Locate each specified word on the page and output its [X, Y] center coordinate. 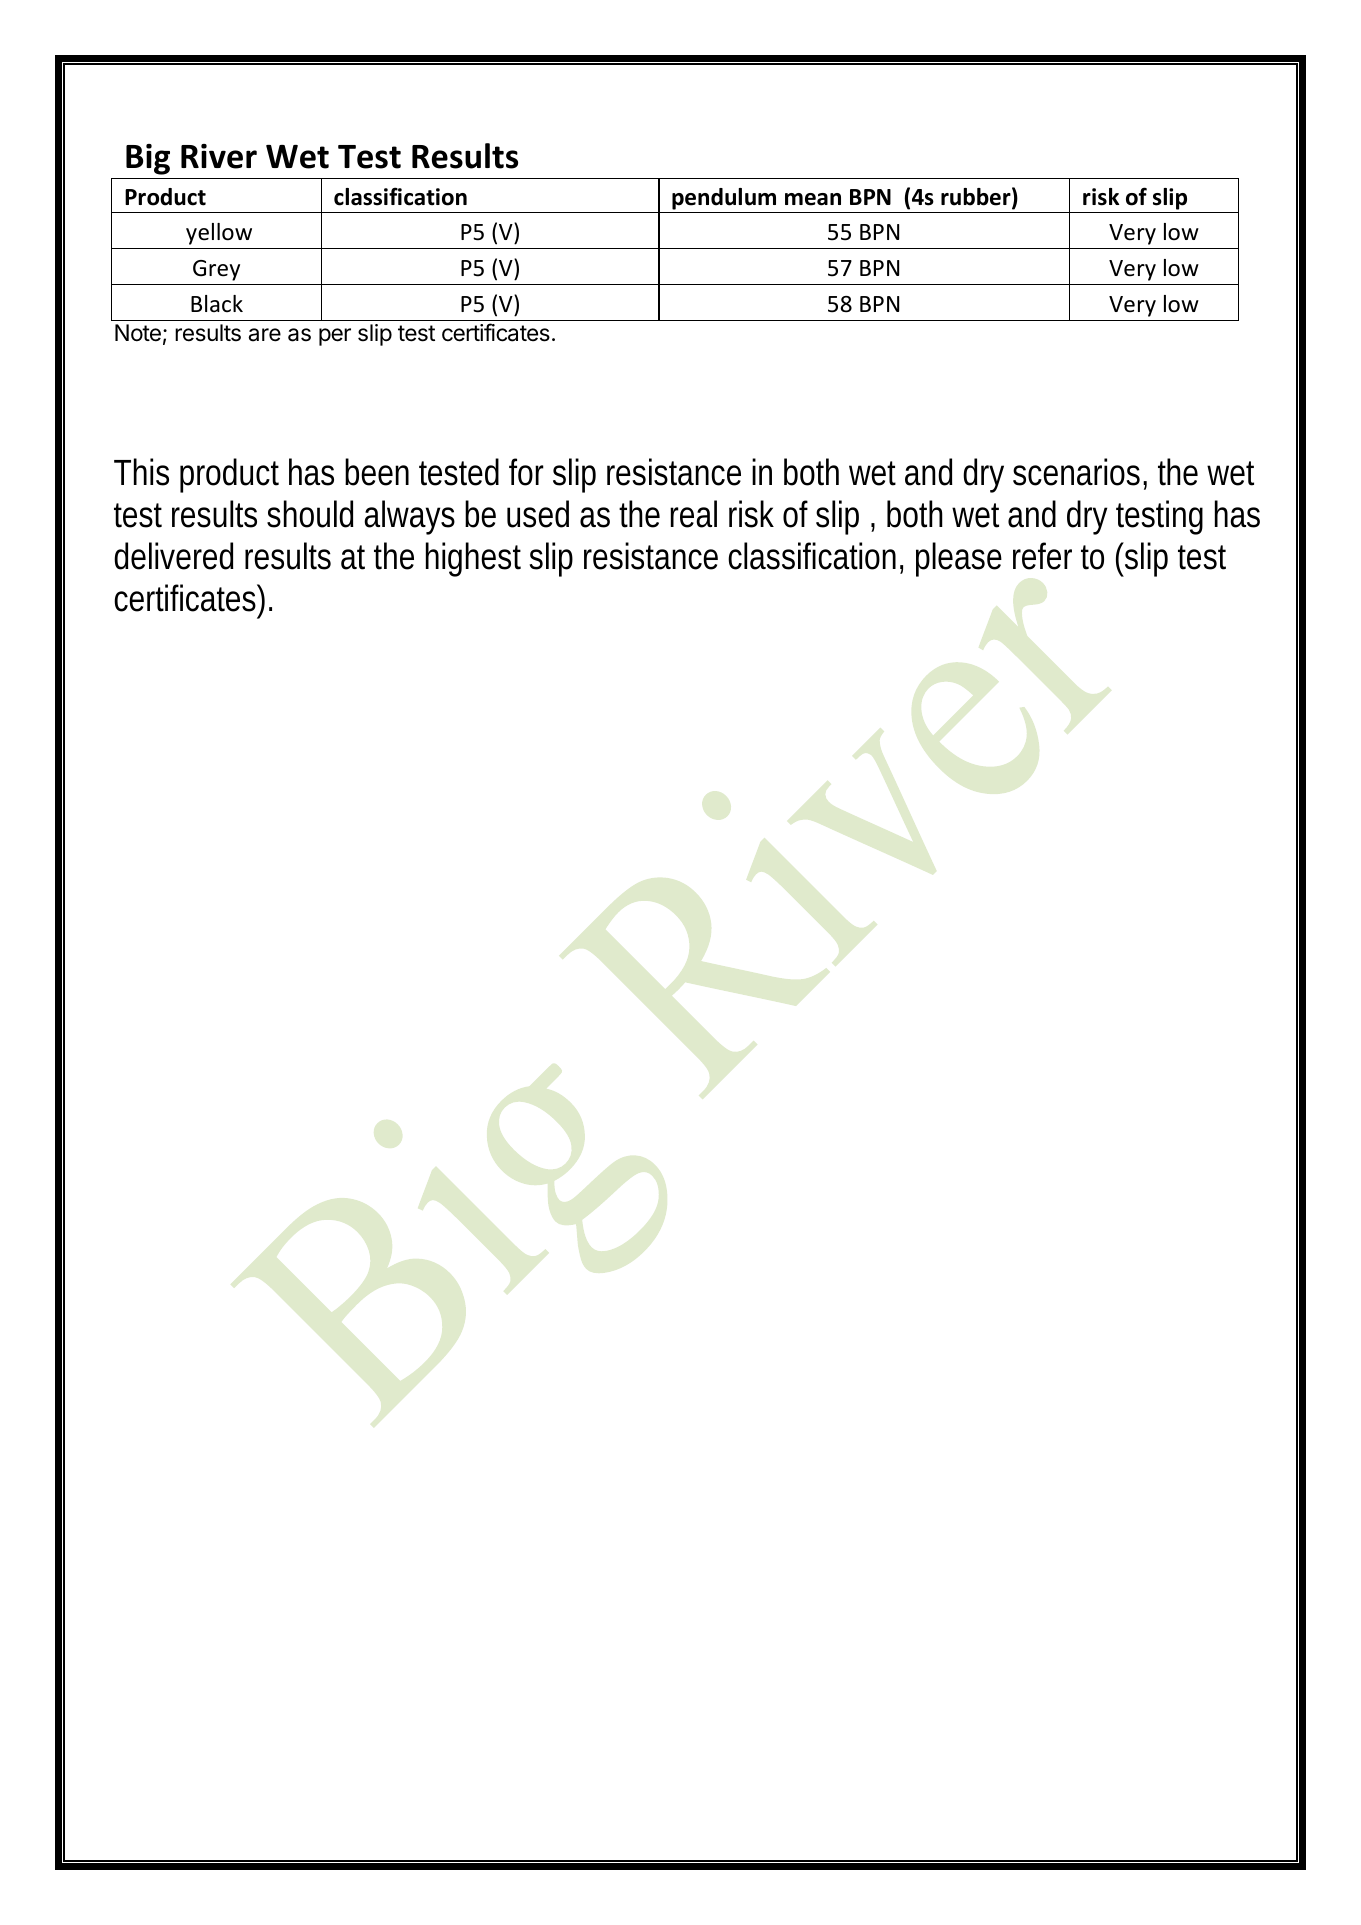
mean [813, 199]
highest [473, 559]
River [219, 156]
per [335, 337]
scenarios [1076, 472]
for [526, 472]
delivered [174, 556]
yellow [219, 234]
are [264, 335]
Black [217, 304]
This [141, 472]
